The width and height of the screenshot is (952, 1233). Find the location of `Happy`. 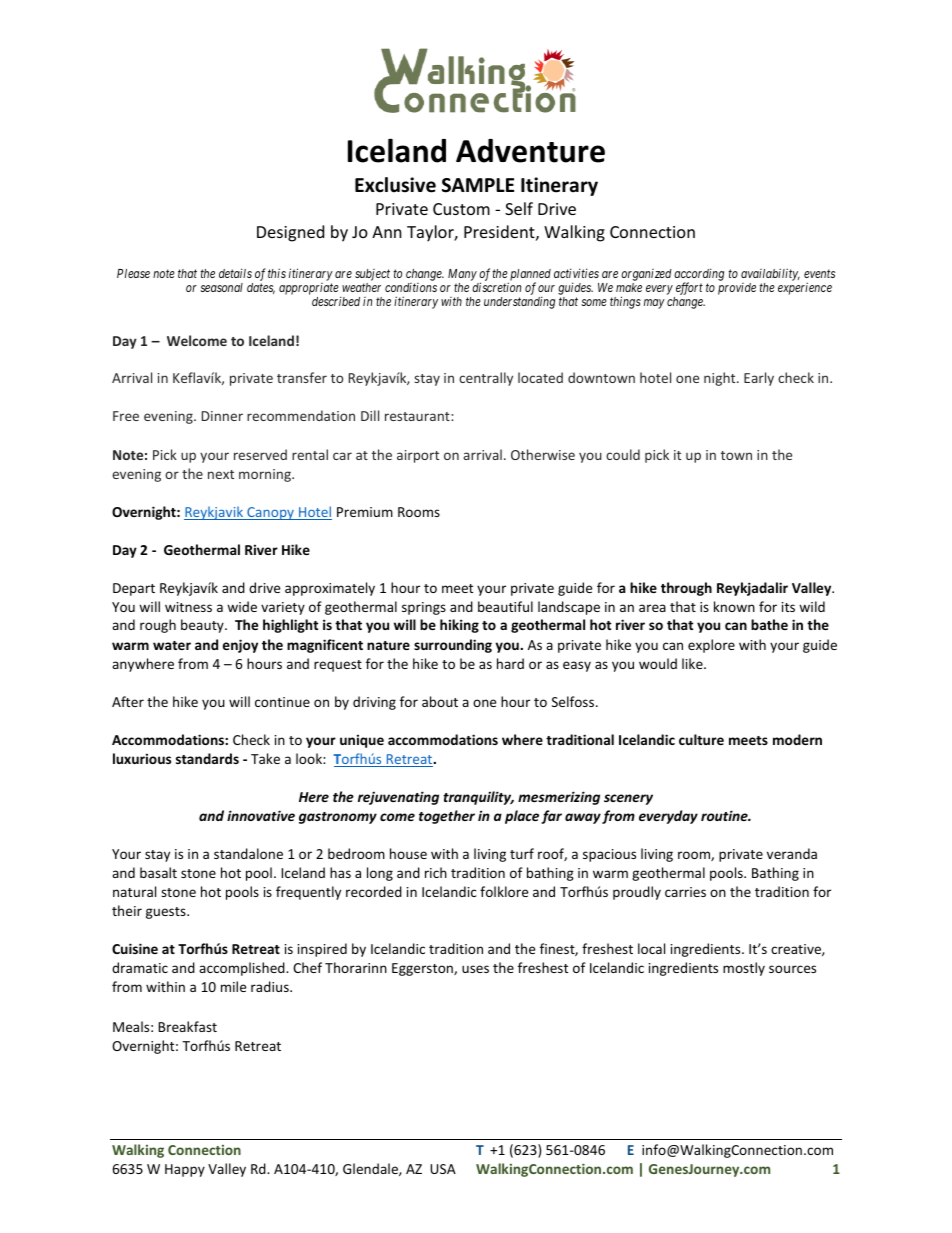

Happy is located at coordinates (185, 1170).
